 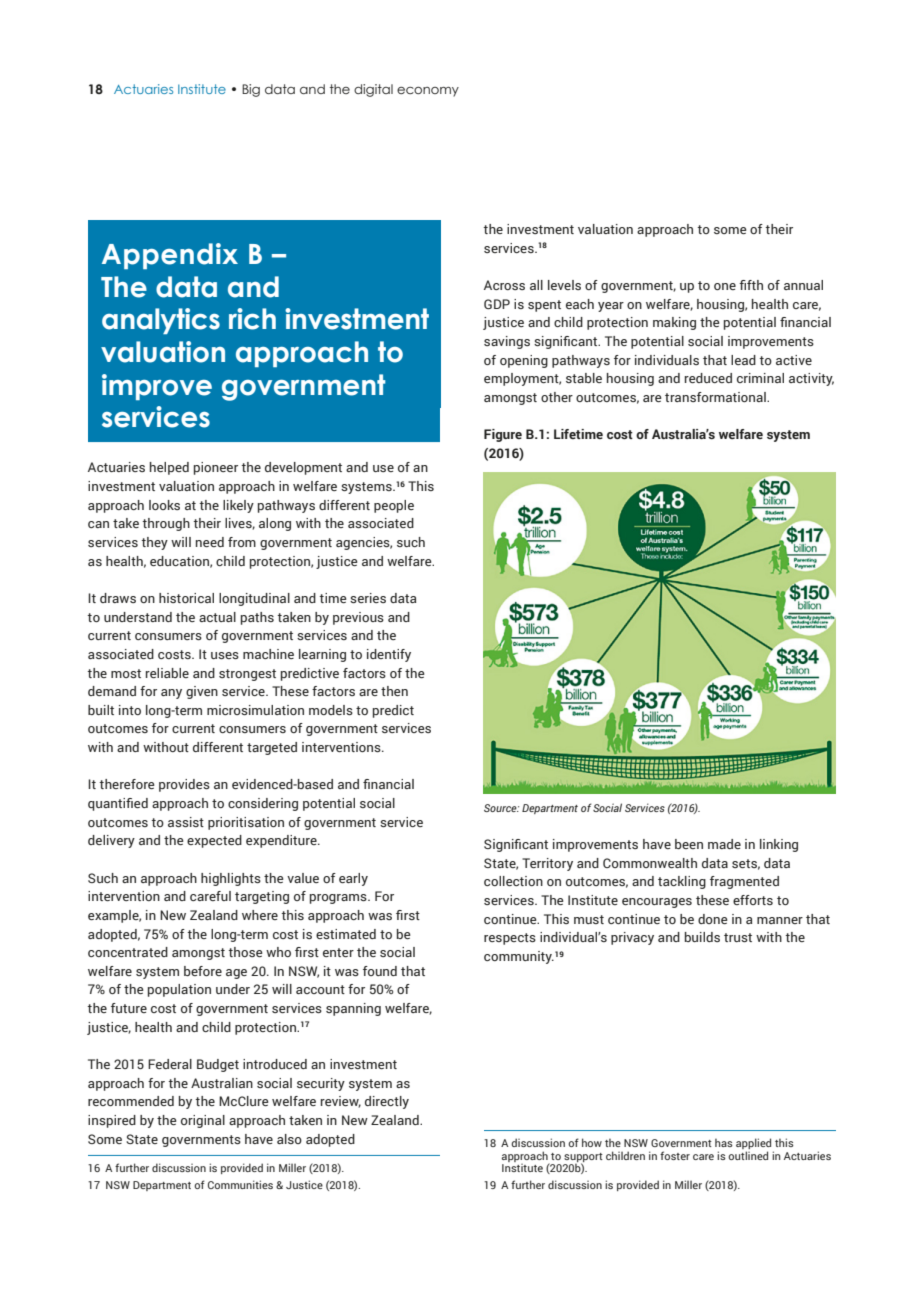 I want to click on economy, so click(x=428, y=92).
